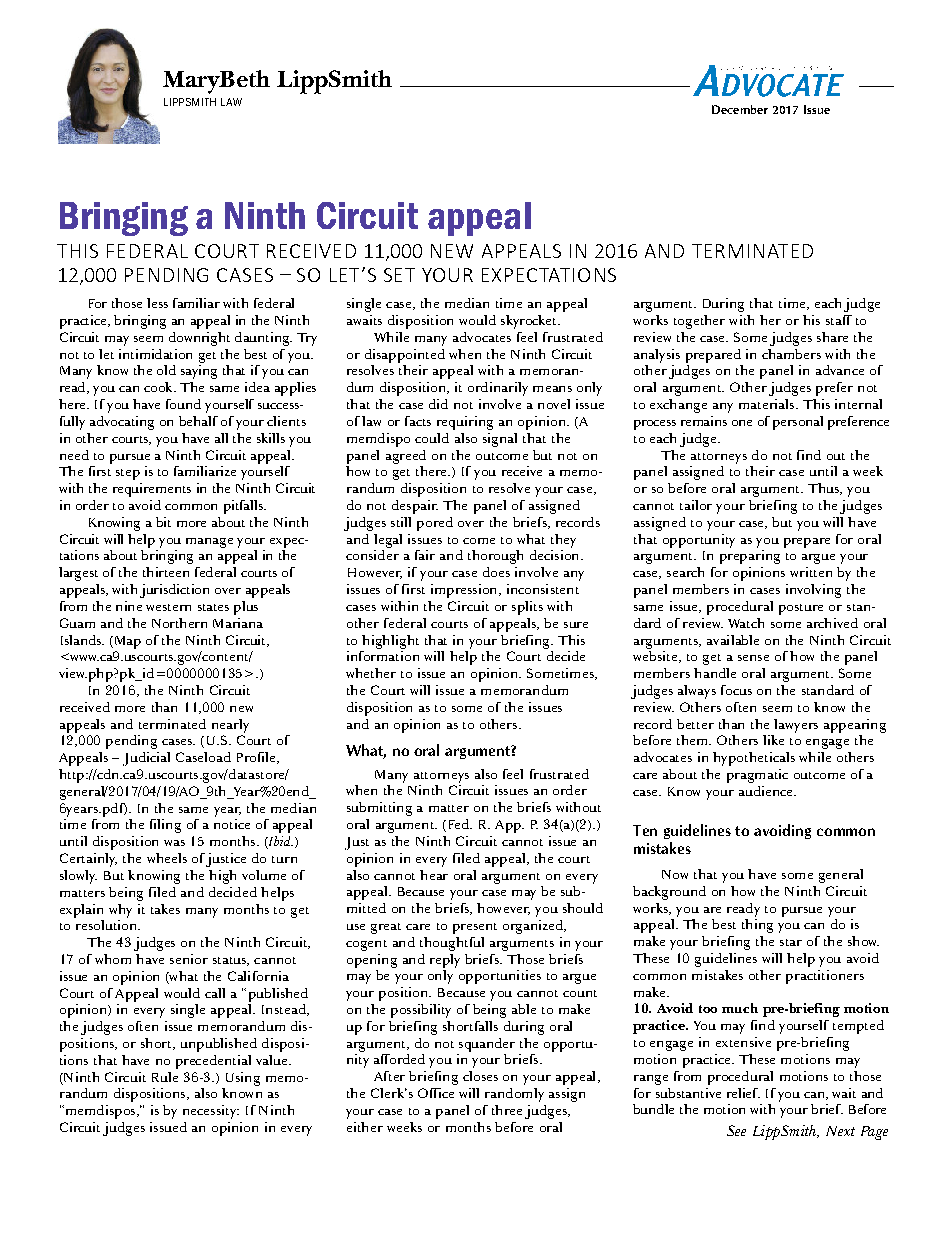  Describe the element at coordinates (165, 1077) in the document. I see `Rule` at that location.
